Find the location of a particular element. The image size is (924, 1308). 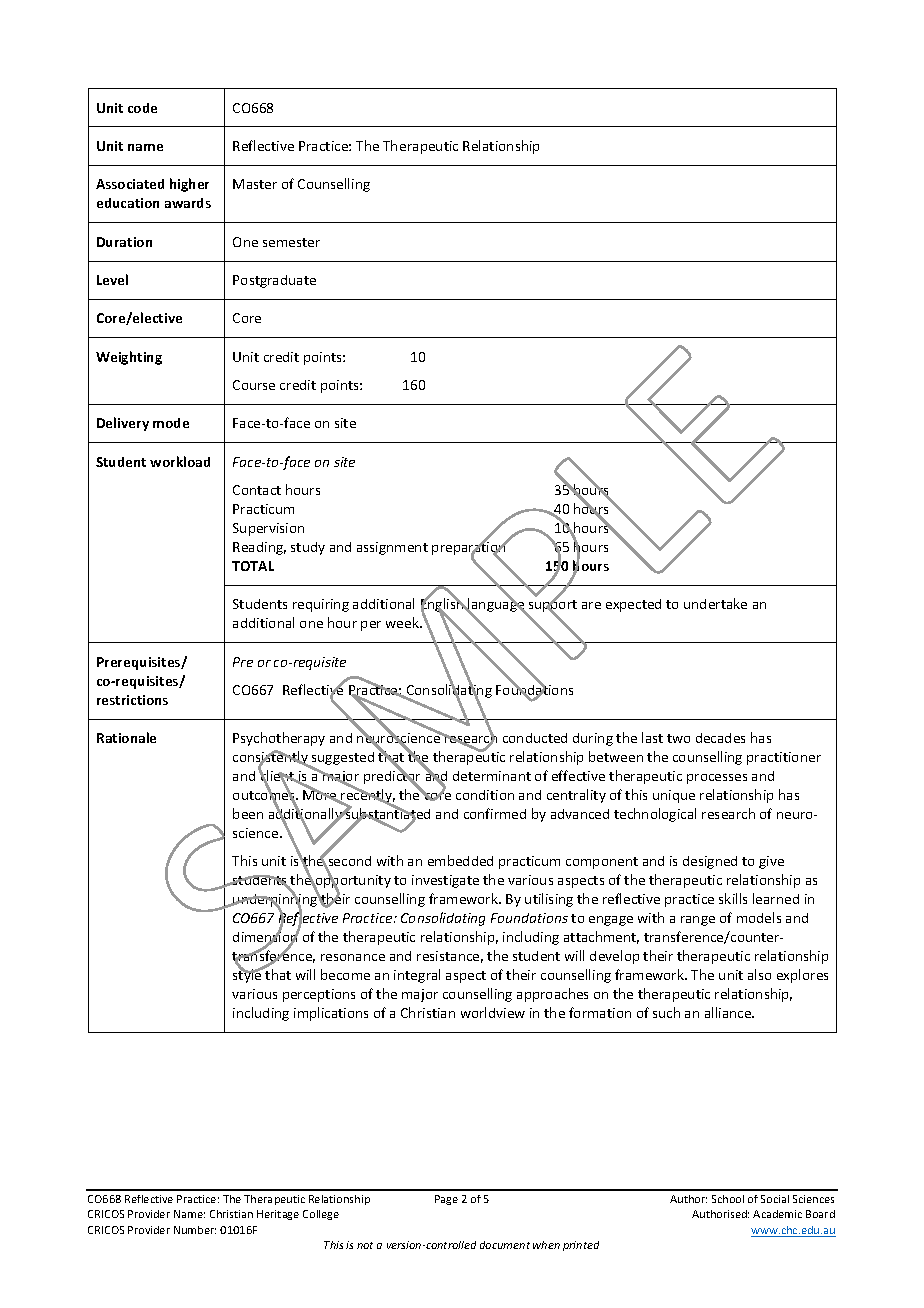

higher is located at coordinates (189, 185).
